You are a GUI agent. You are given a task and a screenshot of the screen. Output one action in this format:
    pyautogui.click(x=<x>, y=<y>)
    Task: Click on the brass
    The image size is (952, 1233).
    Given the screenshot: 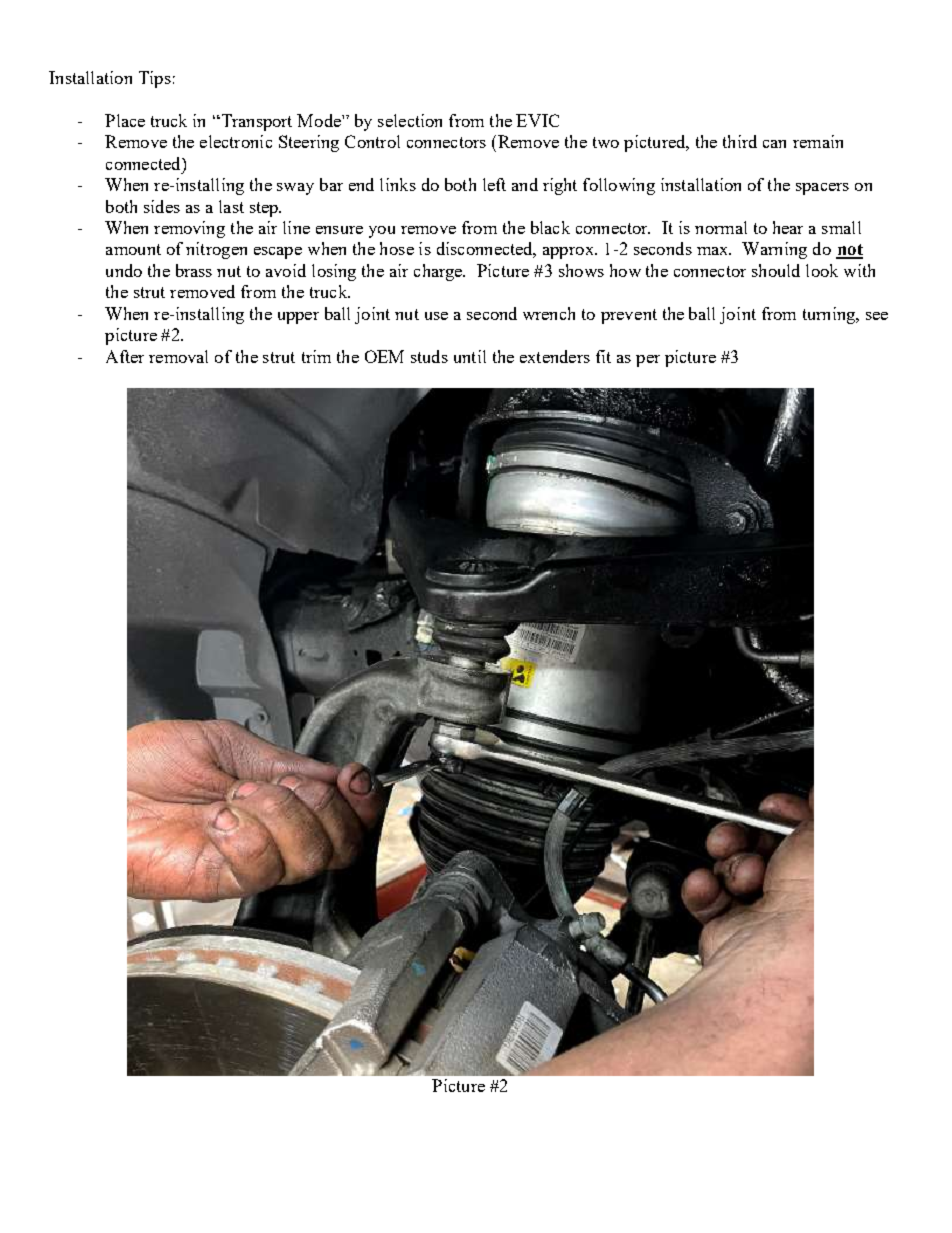 What is the action you would take?
    pyautogui.click(x=194, y=270)
